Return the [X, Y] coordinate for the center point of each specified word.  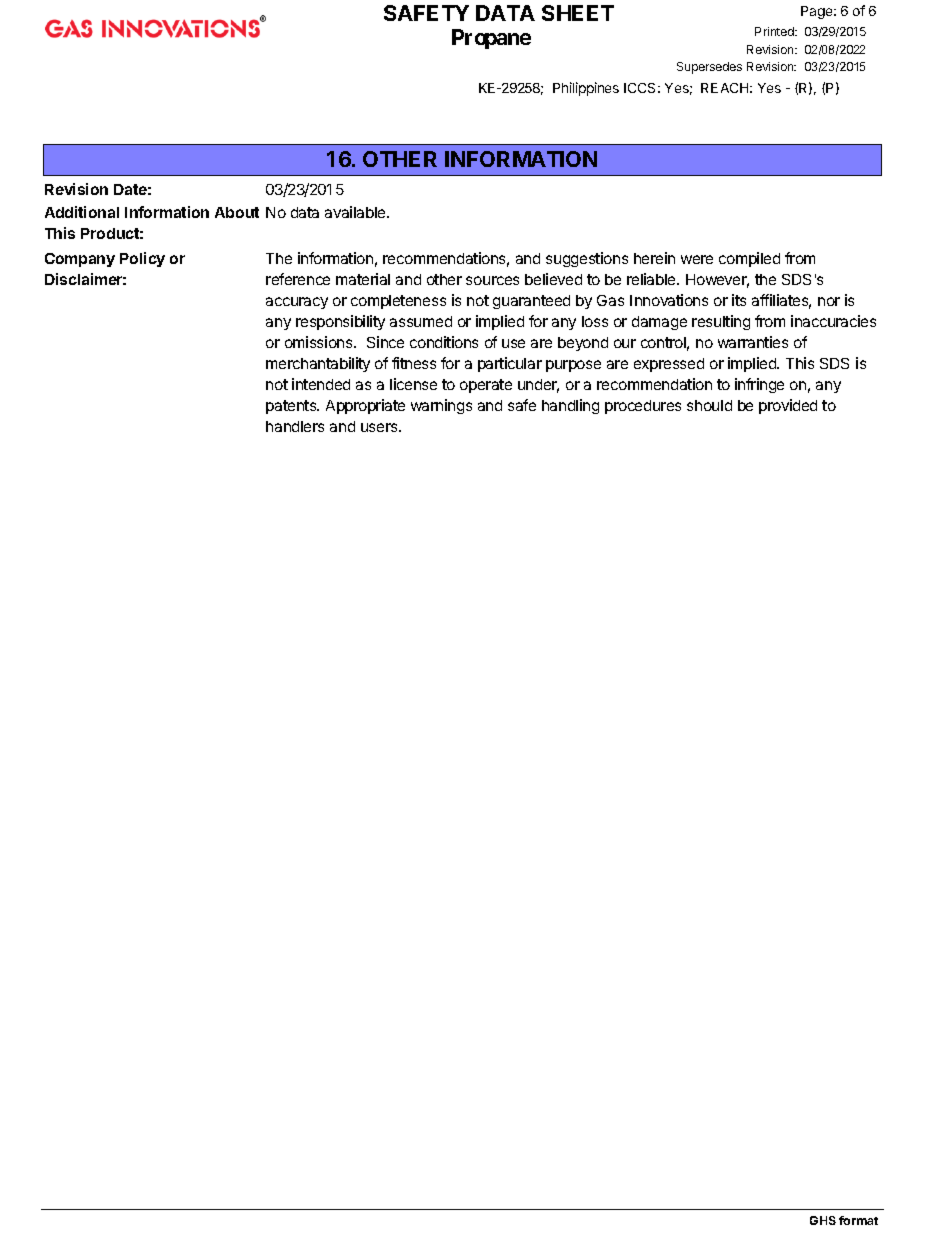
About [237, 212]
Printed [775, 31]
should [709, 405]
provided [788, 406]
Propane [491, 39]
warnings [441, 406]
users [380, 427]
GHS [823, 1220]
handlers [295, 426]
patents [292, 407]
